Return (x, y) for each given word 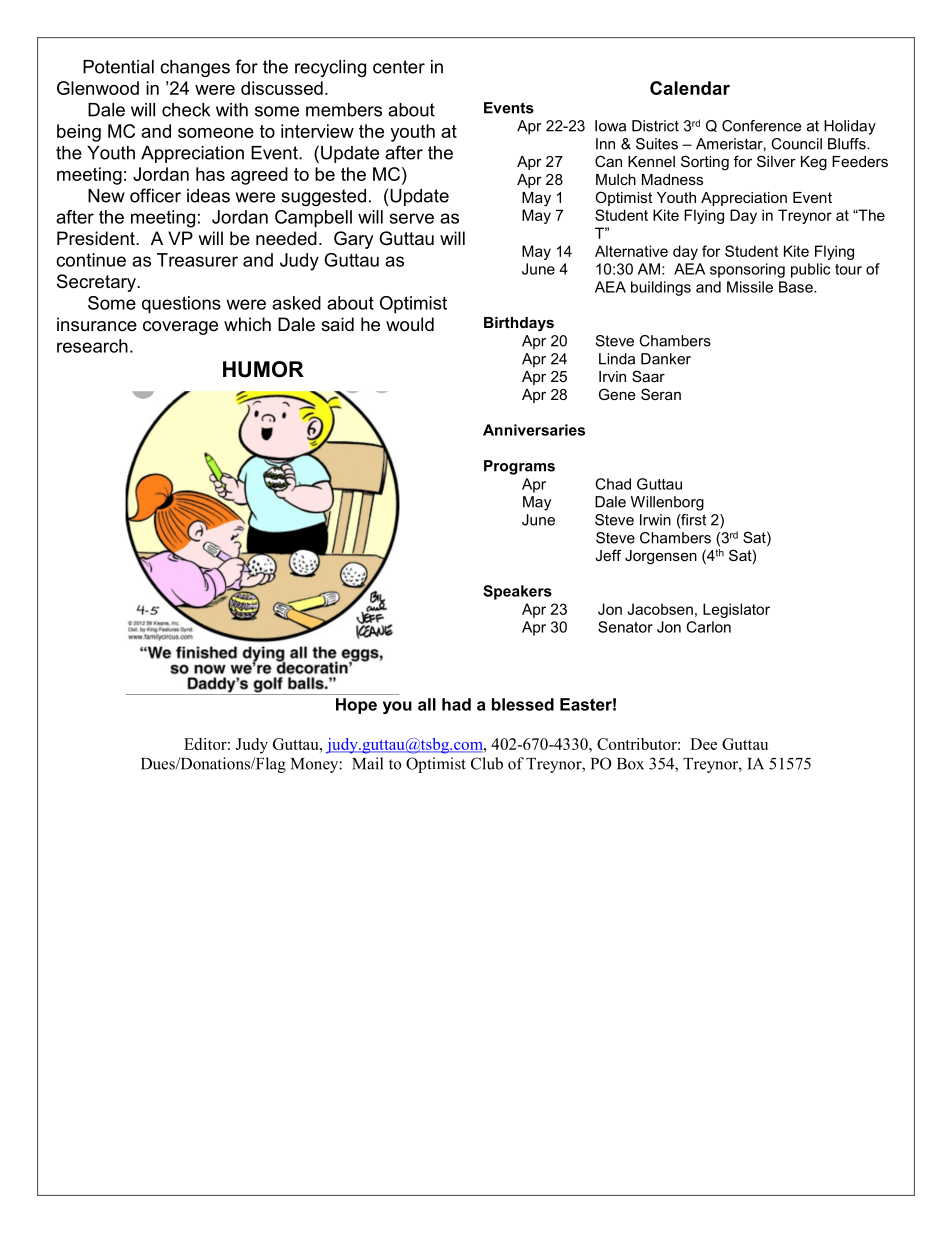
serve (412, 218)
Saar (648, 376)
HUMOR (263, 369)
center (399, 67)
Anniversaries (534, 430)
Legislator (736, 610)
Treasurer (197, 260)
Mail (367, 763)
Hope (356, 706)
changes (195, 68)
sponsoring (747, 270)
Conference (761, 126)
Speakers (517, 592)
